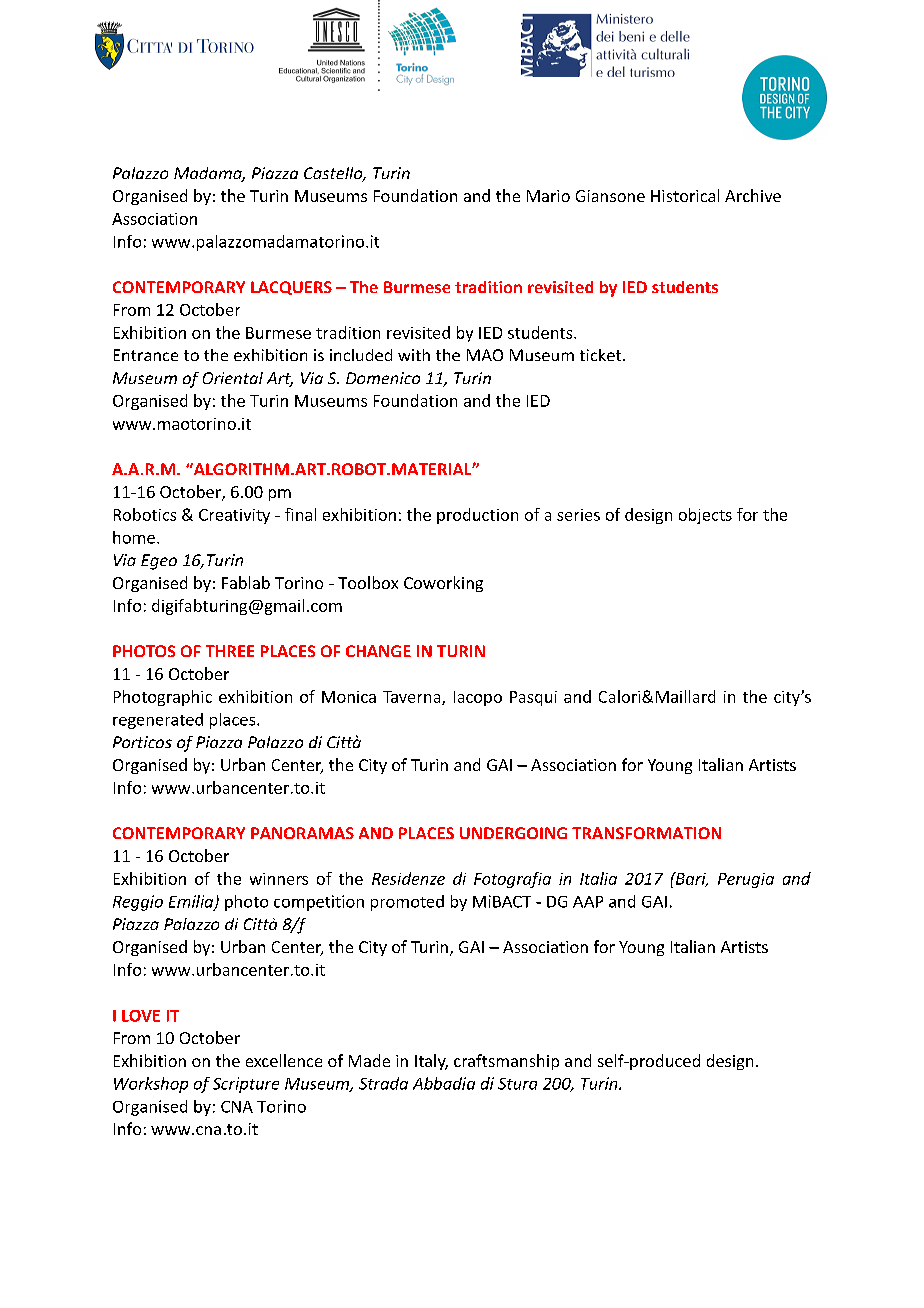 The height and width of the page is (1308, 924). I want to click on Mario, so click(548, 196).
